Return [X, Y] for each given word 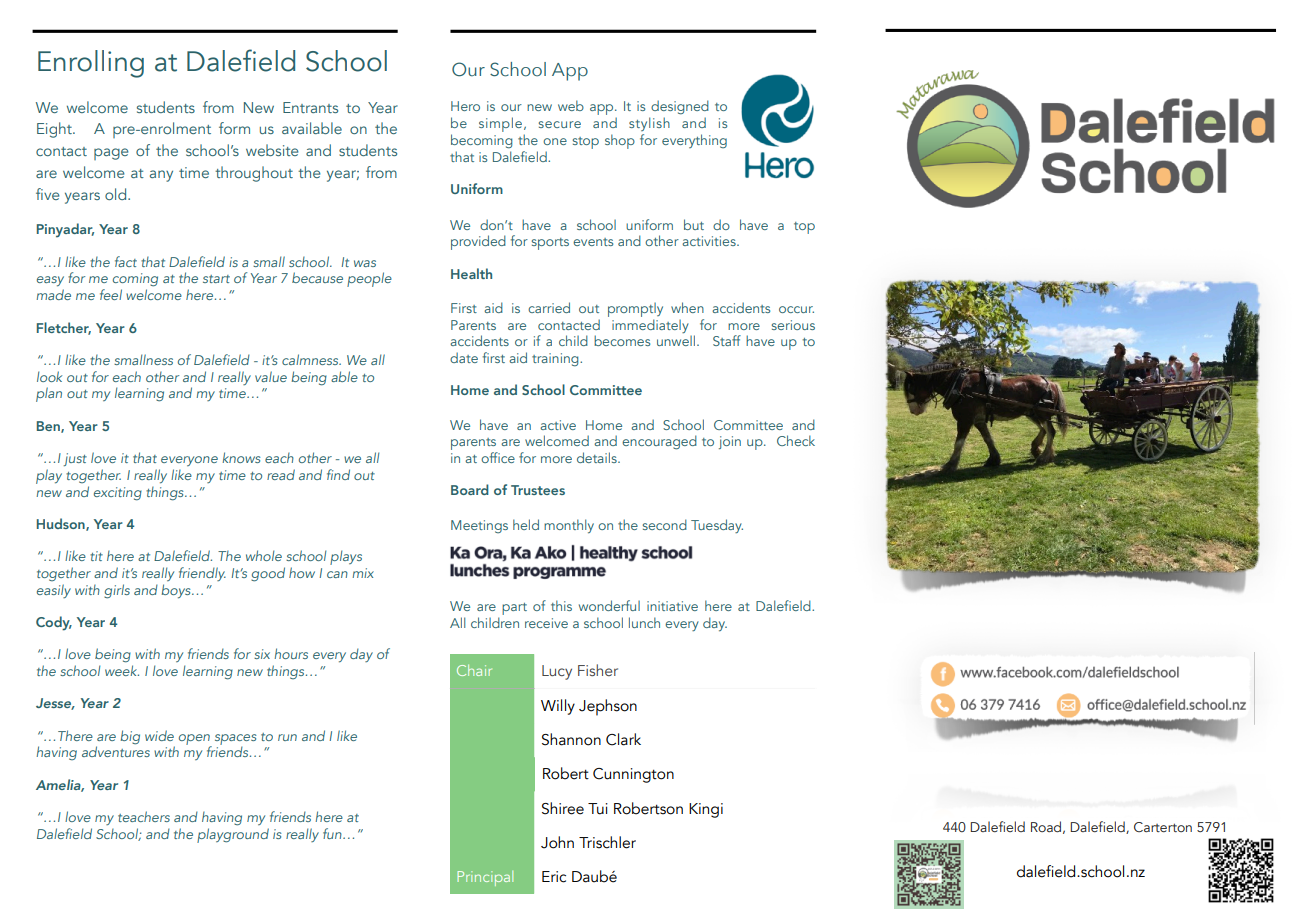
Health [471, 273]
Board [470, 489]
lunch [644, 622]
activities [710, 241]
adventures [116, 750]
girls [117, 591]
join [730, 442]
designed [680, 107]
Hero [465, 106]
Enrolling [91, 64]
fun [333, 833]
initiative [672, 606]
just [75, 459]
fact [126, 261]
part [514, 609]
